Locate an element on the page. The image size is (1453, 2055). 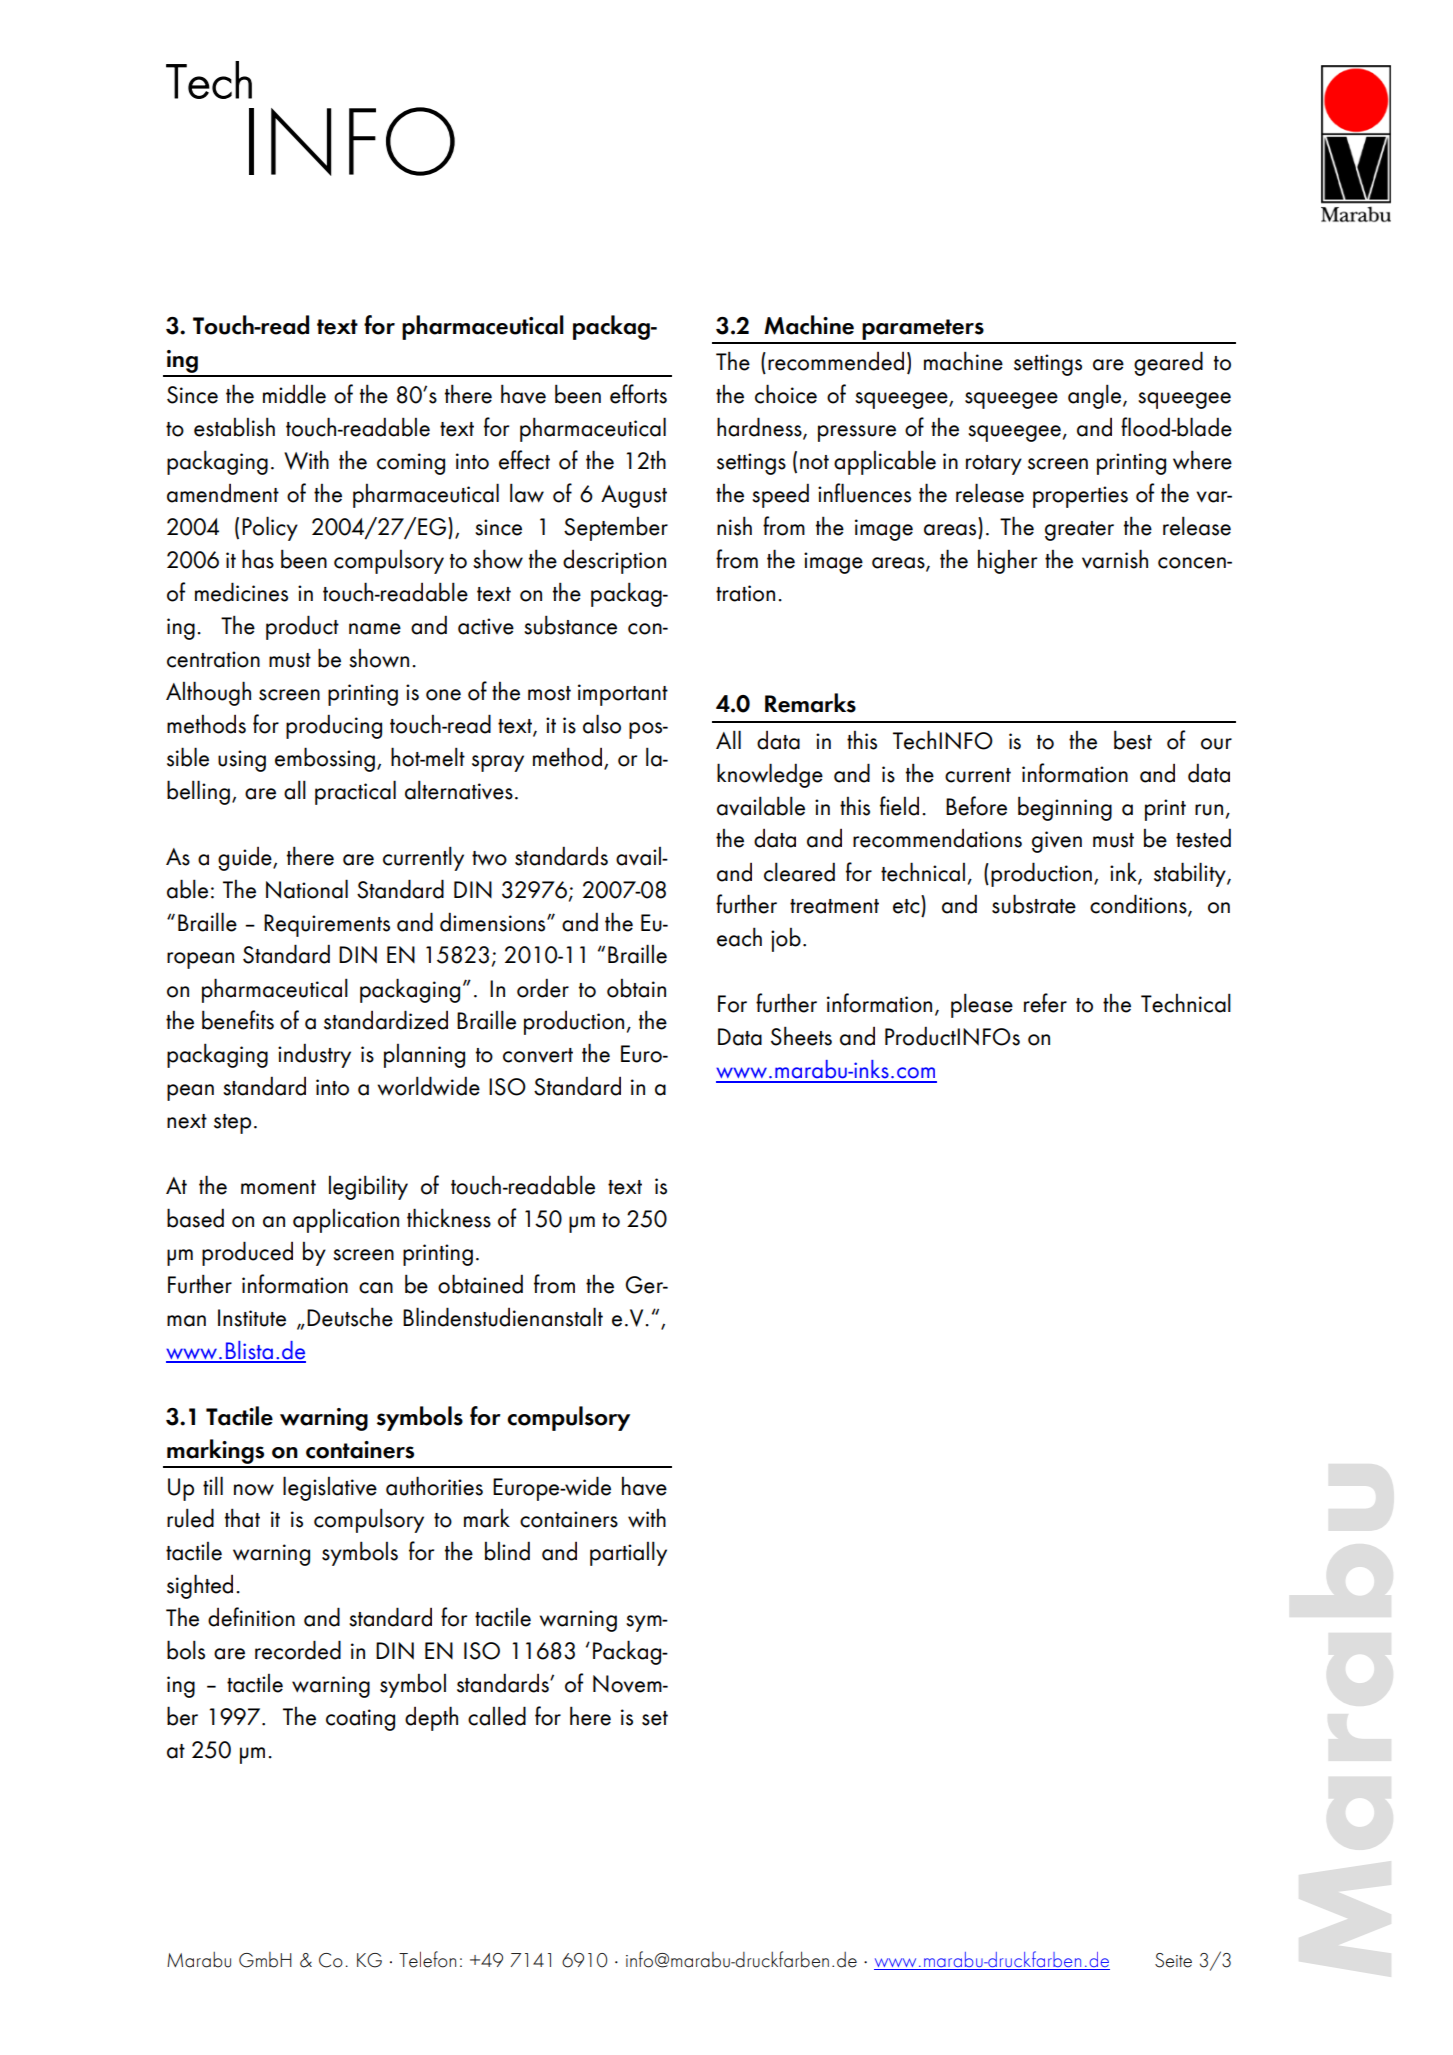
refer is located at coordinates (1045, 1003).
